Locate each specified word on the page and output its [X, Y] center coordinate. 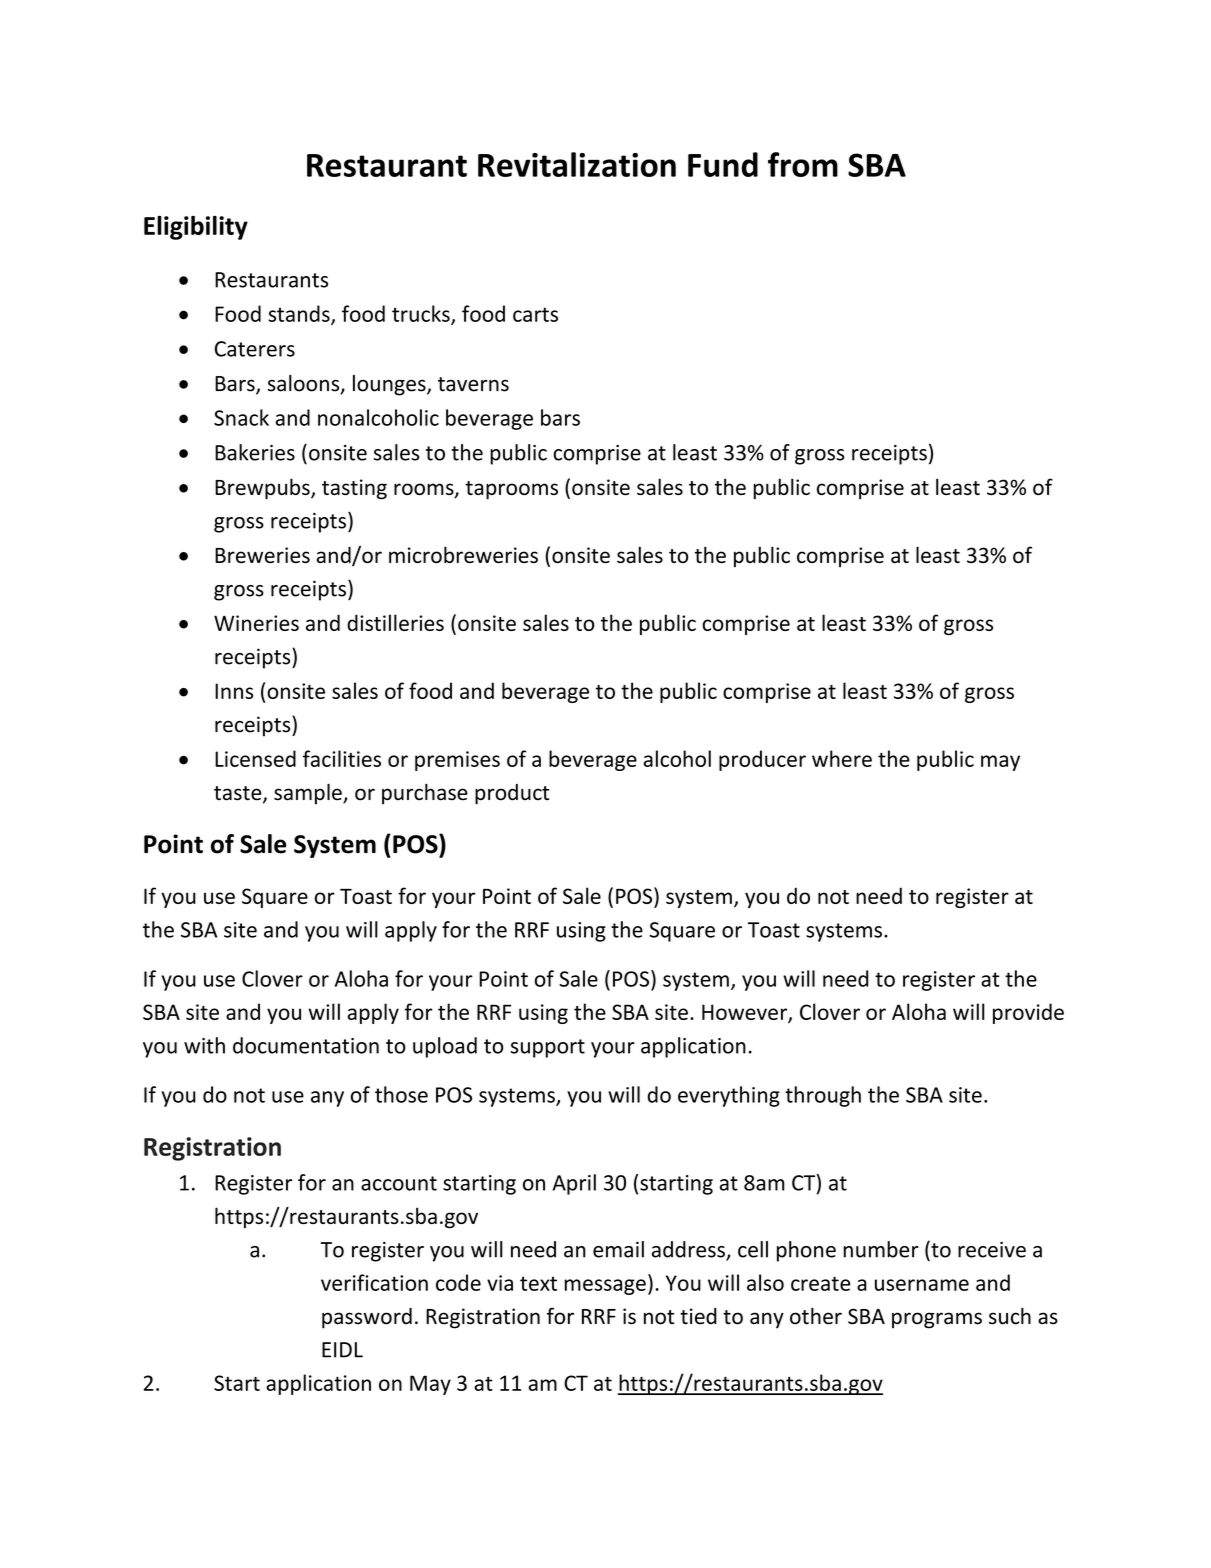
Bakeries [255, 452]
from [803, 164]
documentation [306, 1045]
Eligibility [196, 228]
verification [374, 1282]
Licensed [255, 758]
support [547, 1048]
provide [1028, 1013]
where [842, 758]
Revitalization [577, 164]
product [512, 794]
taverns [473, 384]
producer [762, 760]
